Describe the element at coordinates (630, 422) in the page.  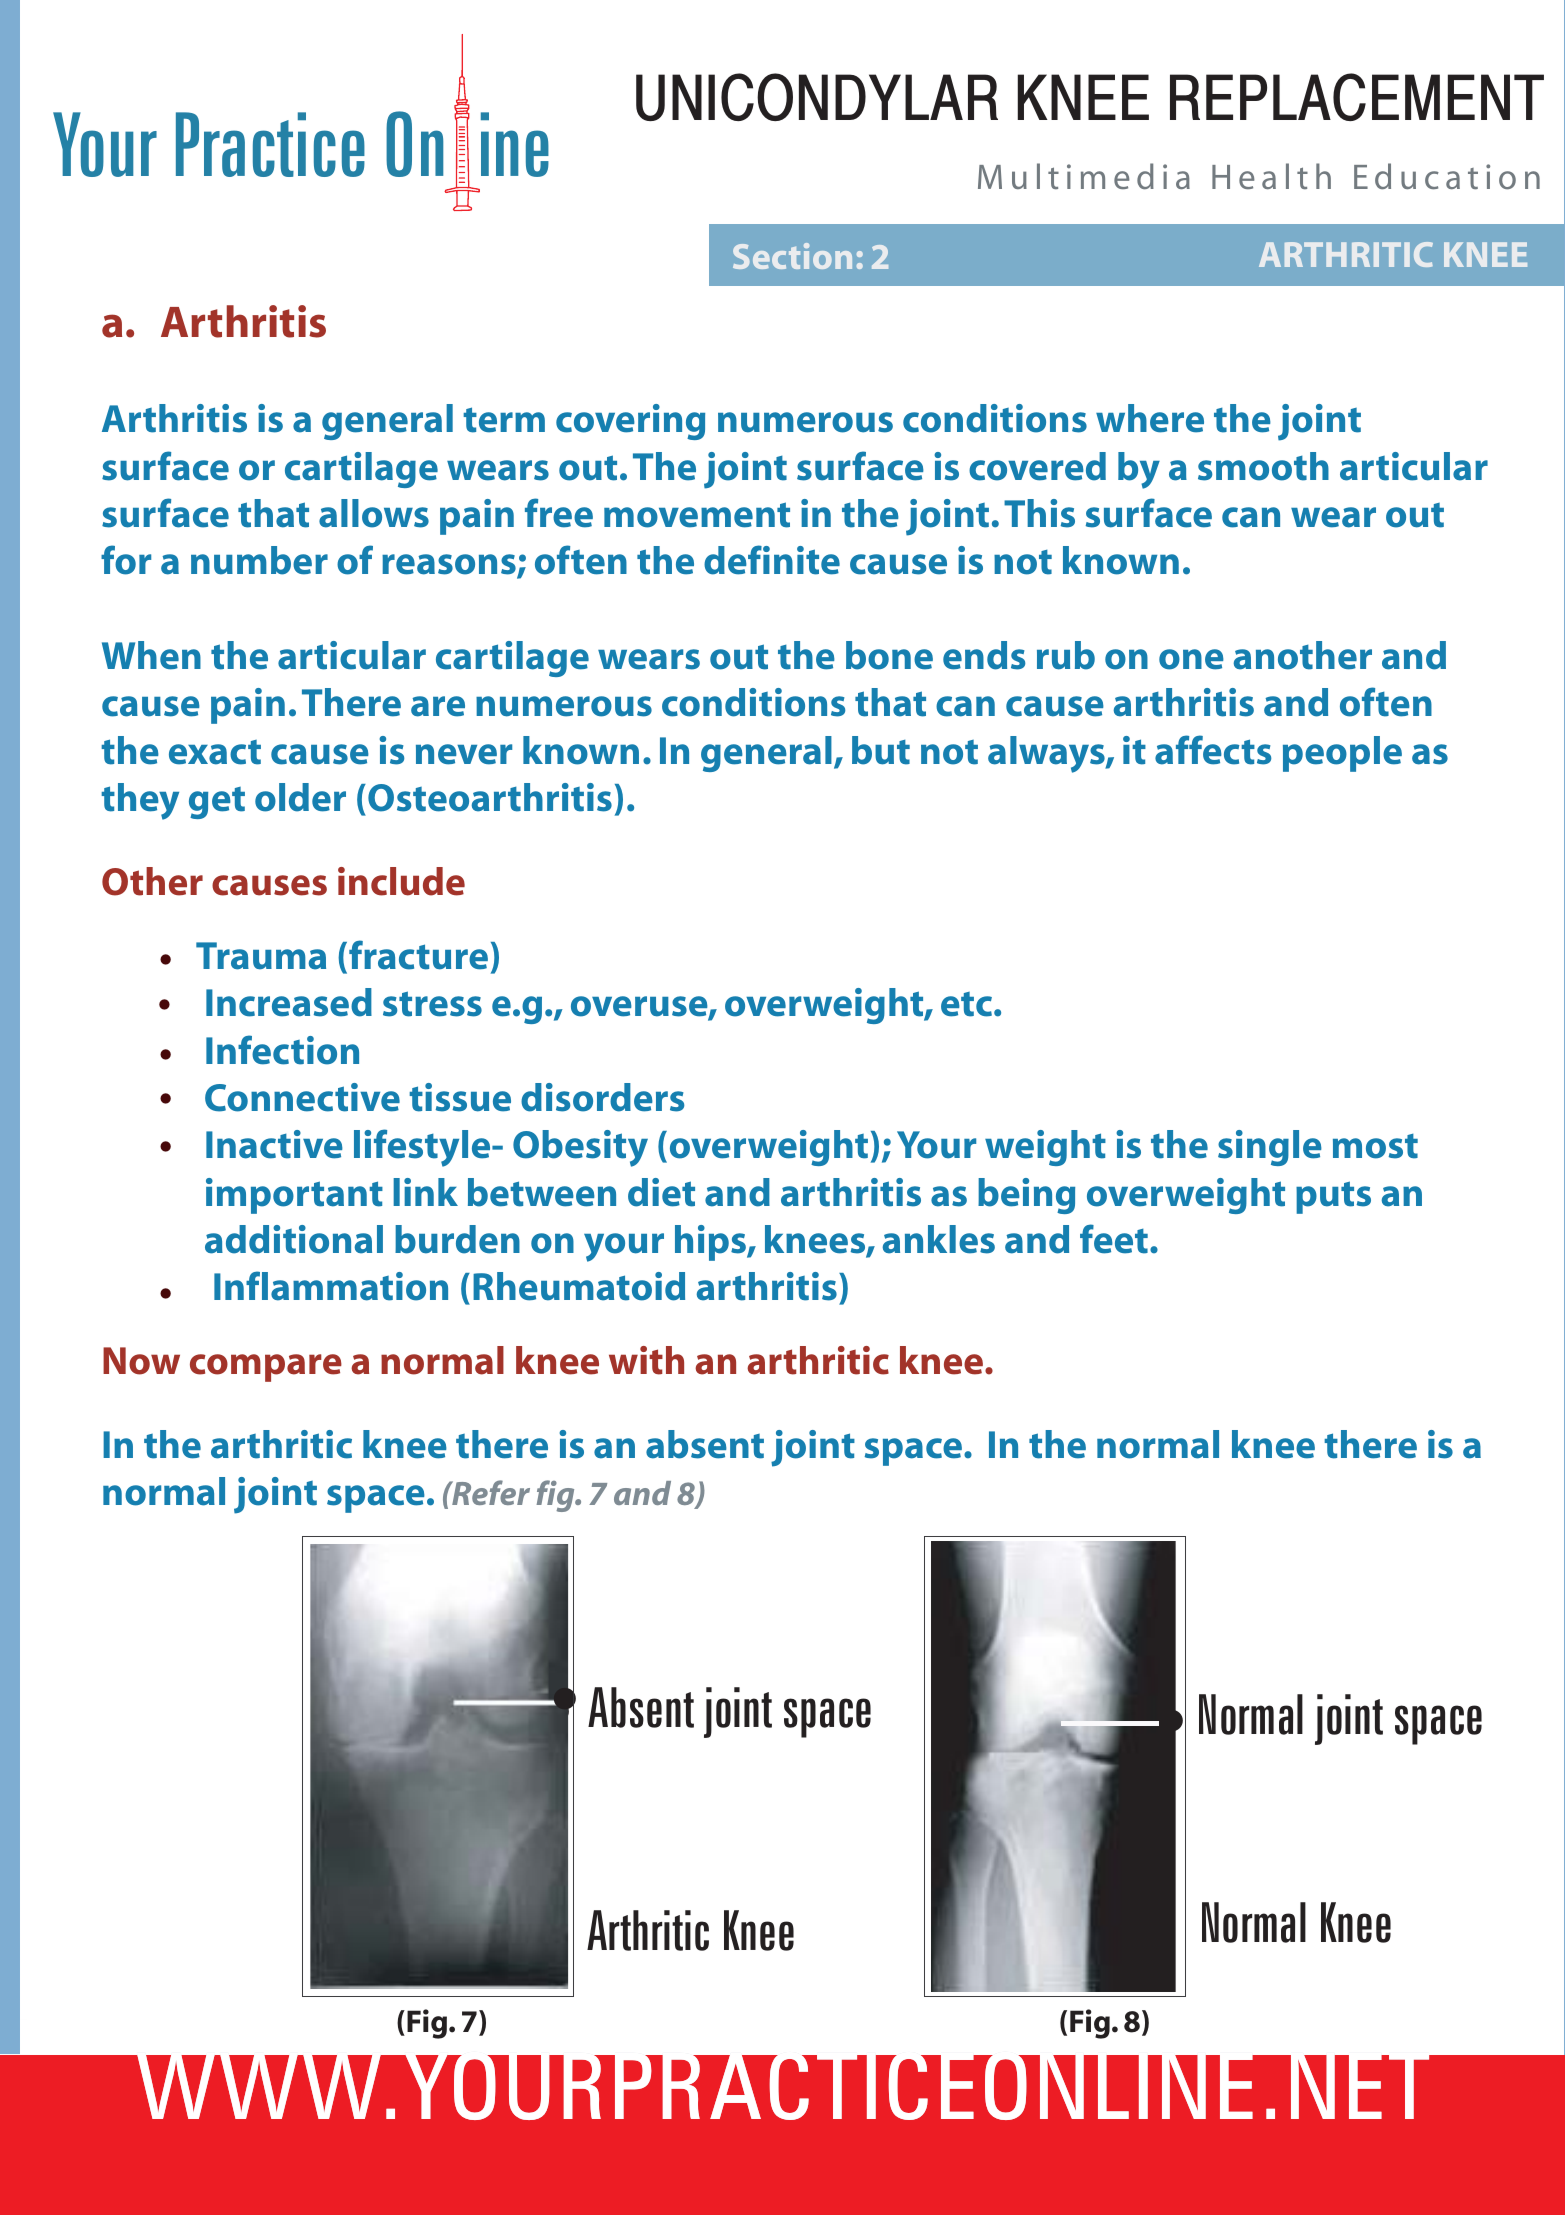
I see `covering` at that location.
